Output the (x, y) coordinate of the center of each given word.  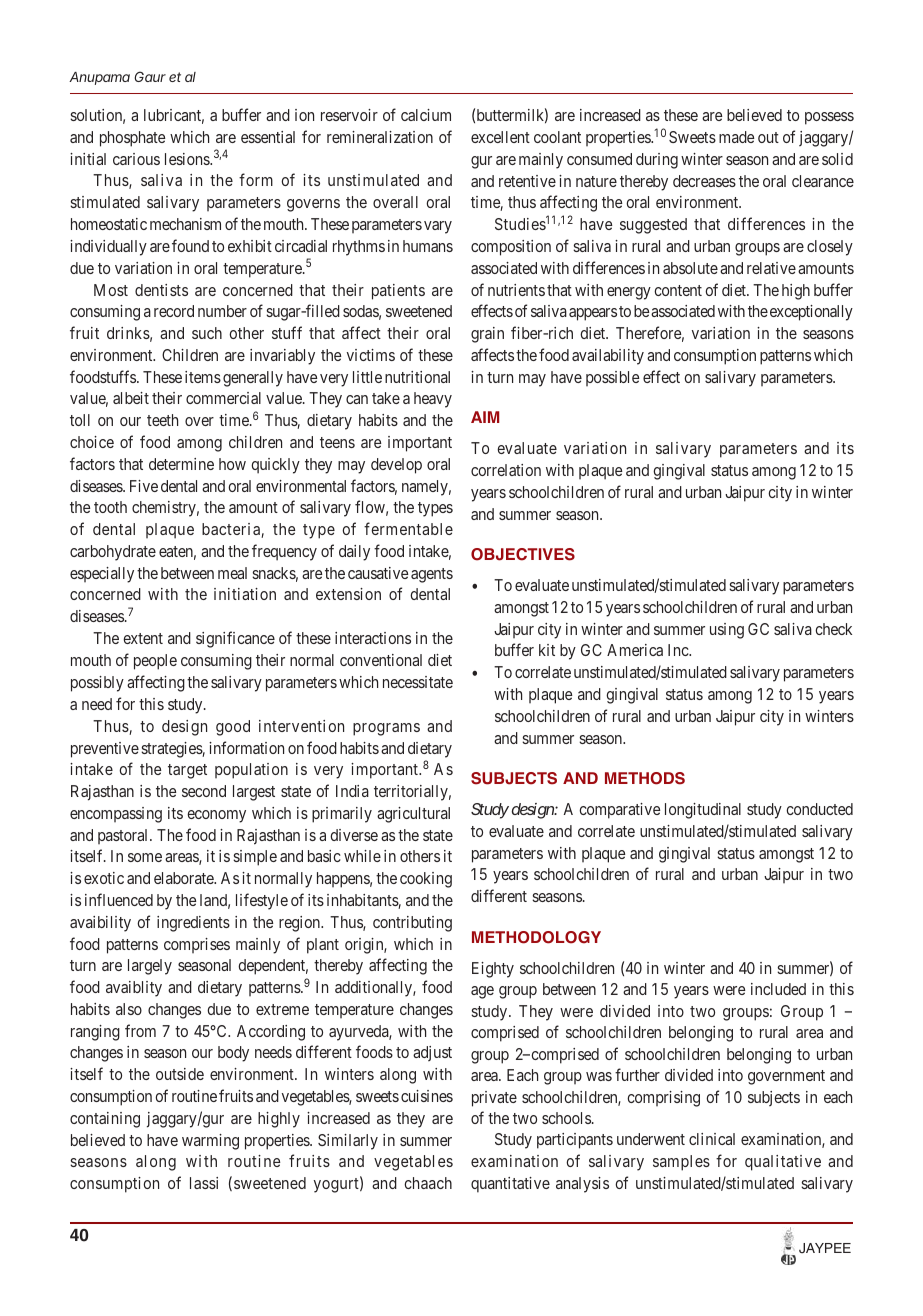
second (204, 791)
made (737, 137)
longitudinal (703, 811)
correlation (506, 470)
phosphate (133, 139)
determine (181, 464)
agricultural (413, 815)
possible (613, 378)
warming (210, 1142)
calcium (426, 115)
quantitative (510, 1185)
